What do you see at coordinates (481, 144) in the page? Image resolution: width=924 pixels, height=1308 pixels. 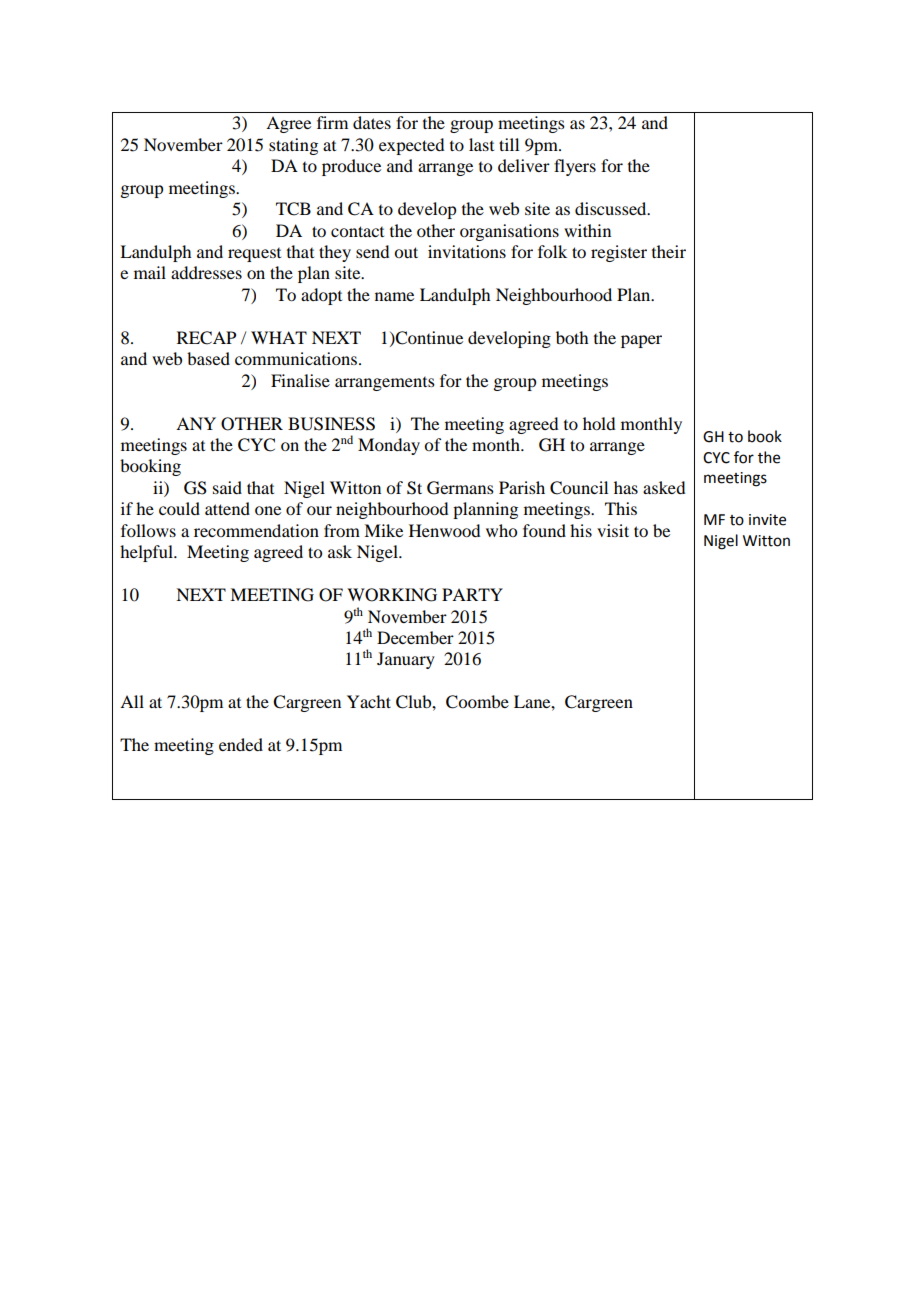 I see `last` at bounding box center [481, 144].
